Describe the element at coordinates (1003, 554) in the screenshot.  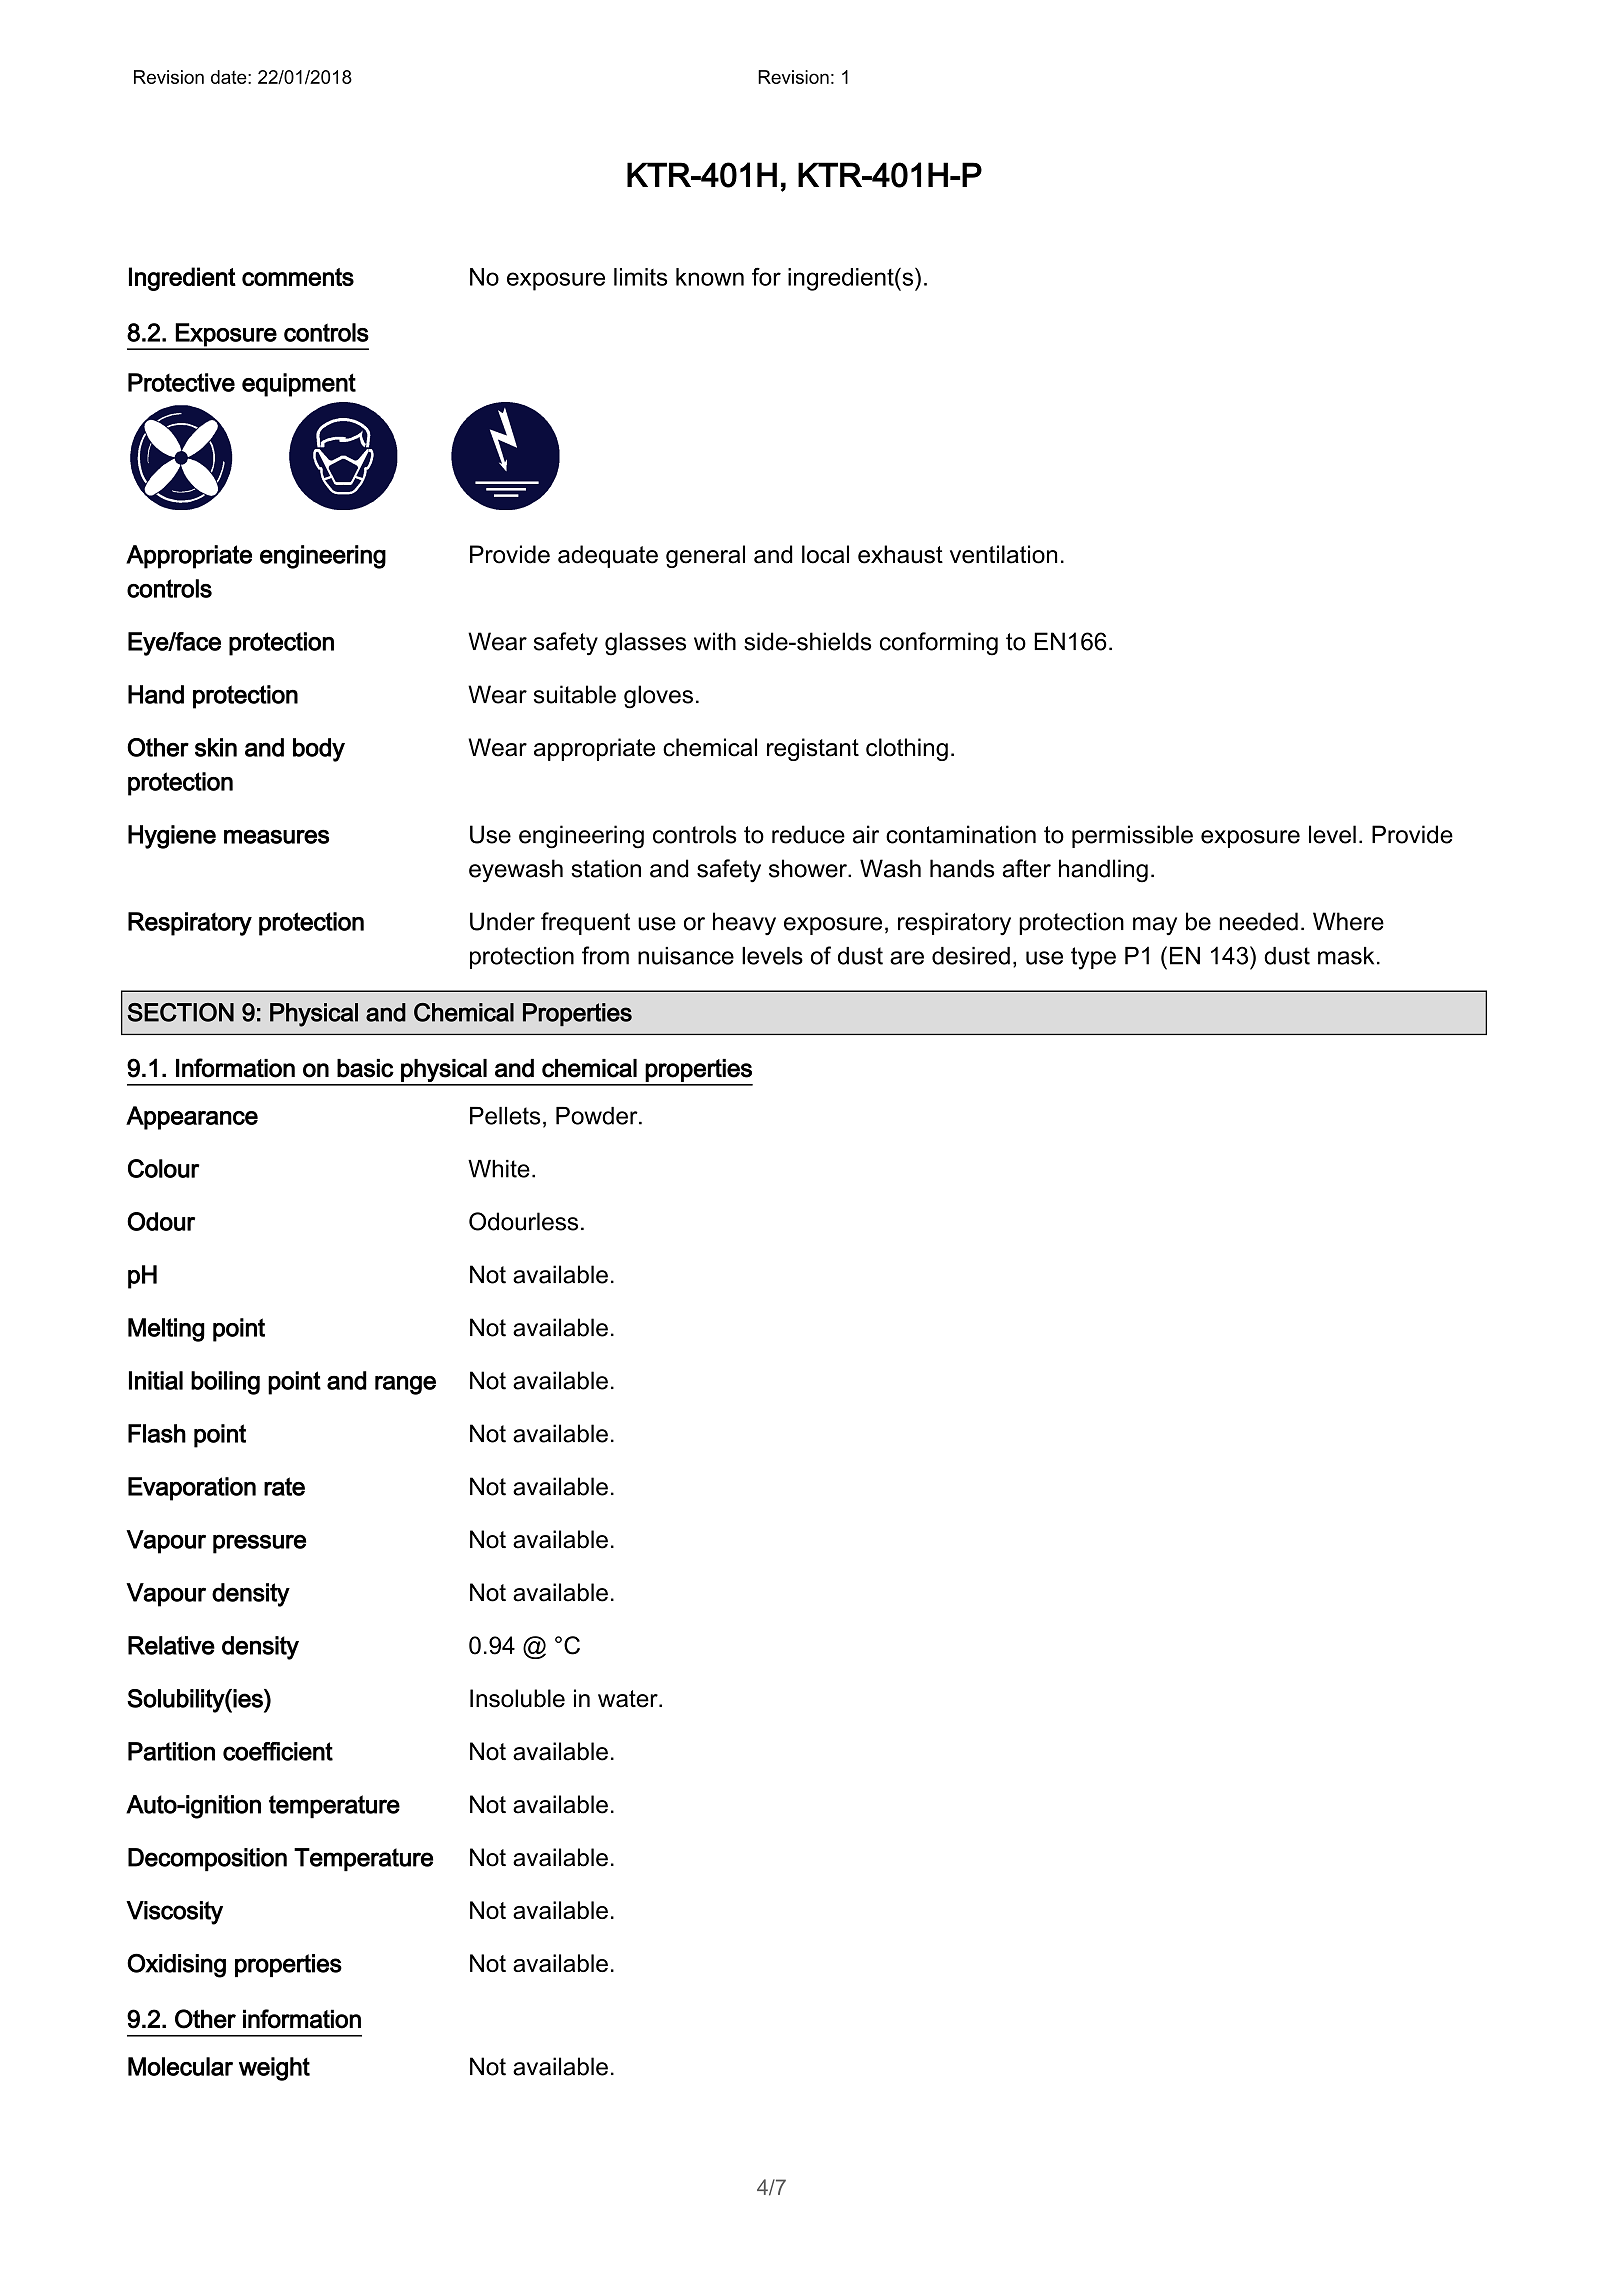
I see `ventilation` at that location.
